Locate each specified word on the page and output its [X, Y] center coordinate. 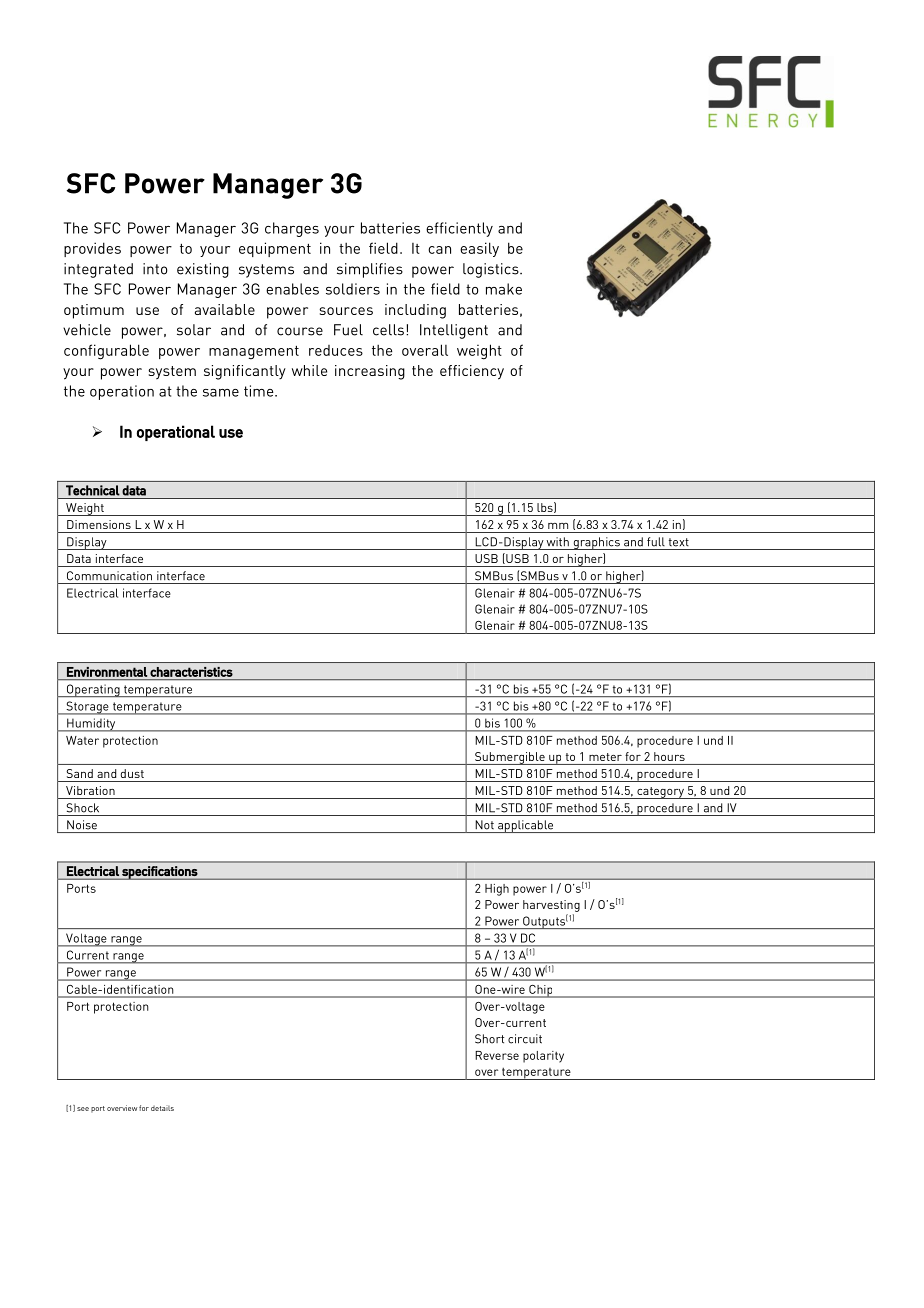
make [504, 289]
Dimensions [99, 524]
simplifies [370, 270]
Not [485, 825]
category [660, 793]
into [155, 269]
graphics [596, 543]
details [162, 1108]
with [557, 542]
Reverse [497, 1055]
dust [132, 773]
